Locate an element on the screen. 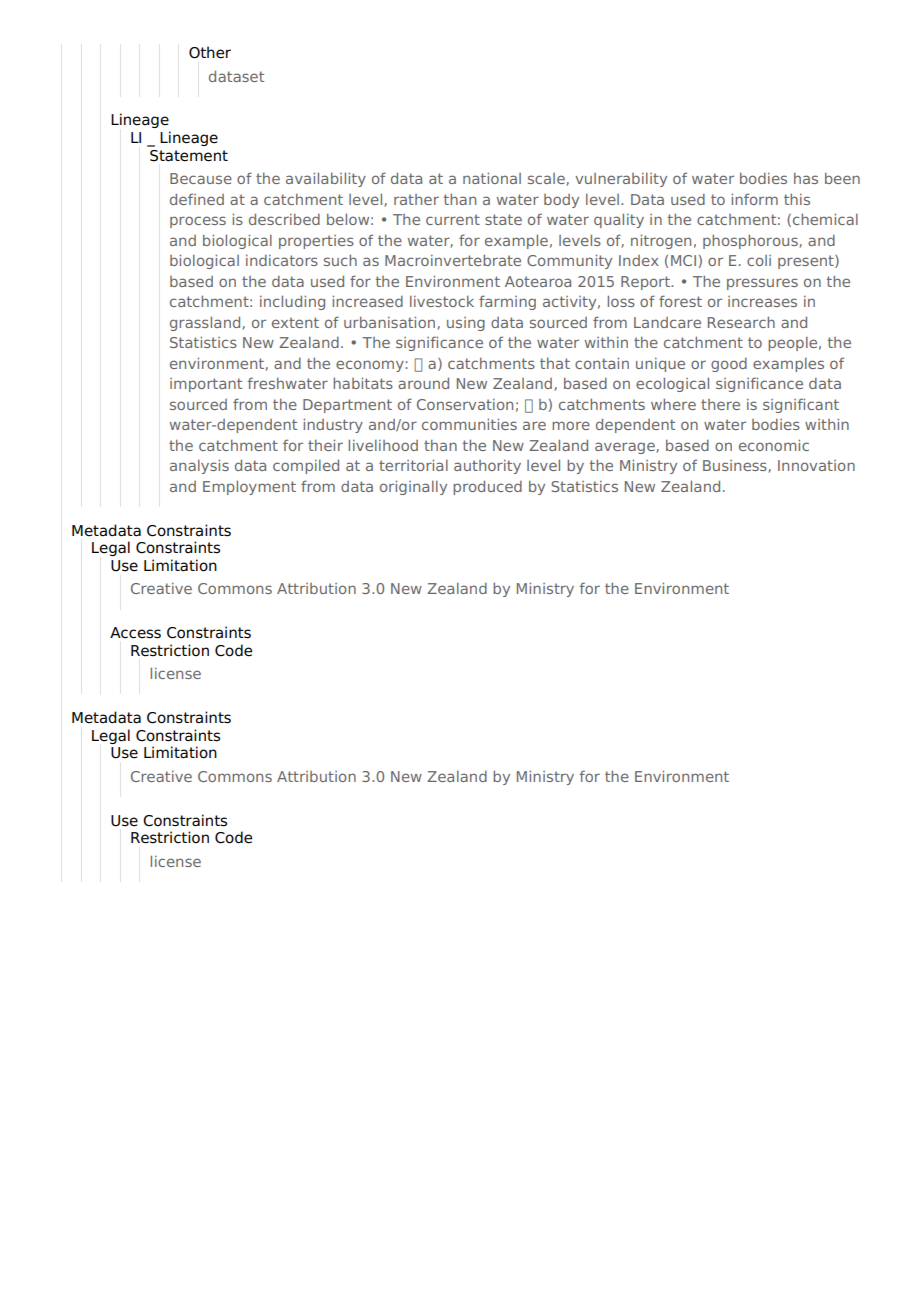 The image size is (924, 1308). Access is located at coordinates (135, 633).
